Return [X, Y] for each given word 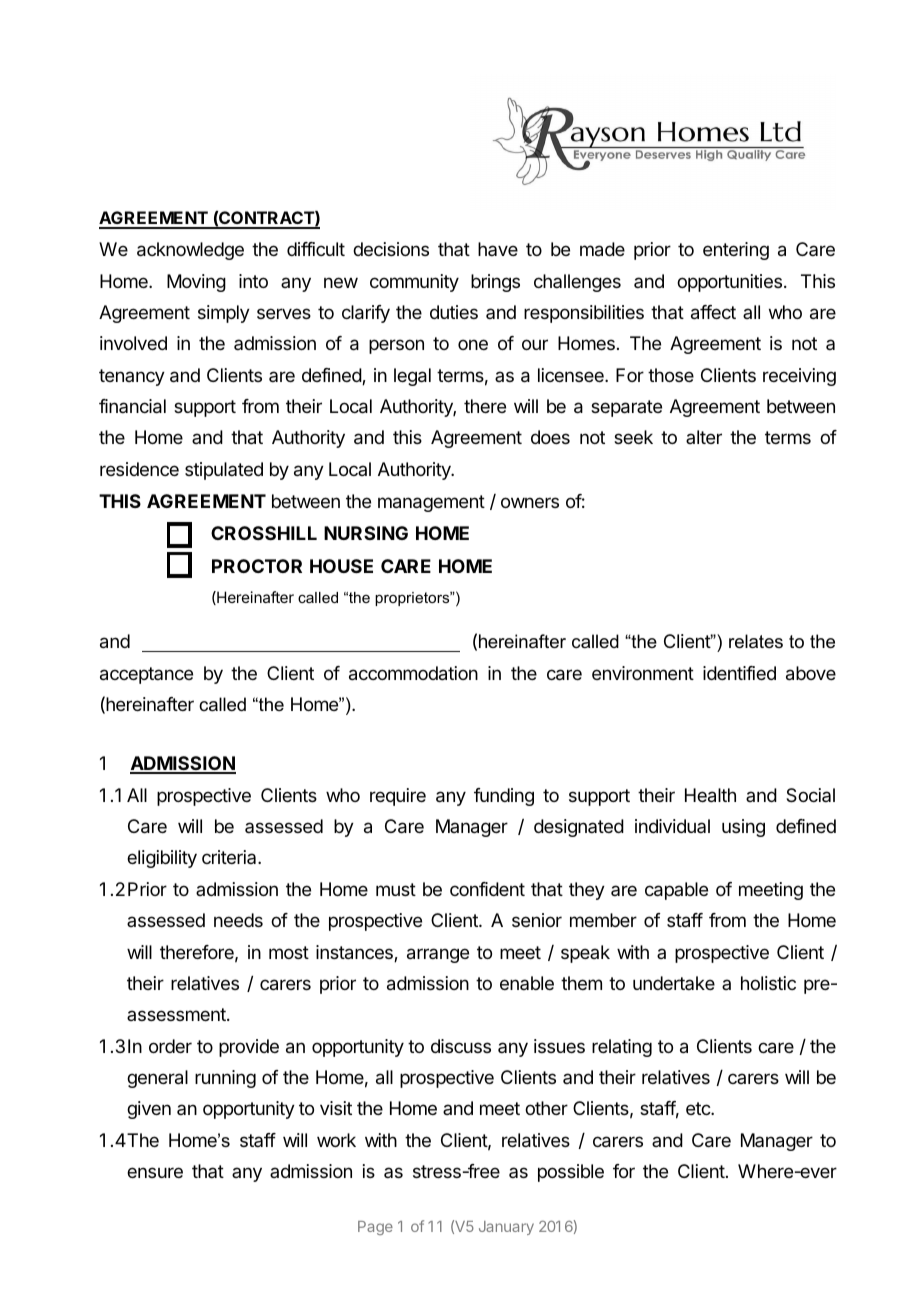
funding [504, 797]
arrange [438, 955]
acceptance [146, 675]
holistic [768, 983]
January [506, 1228]
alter [704, 437]
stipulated [224, 471]
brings [495, 283]
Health [710, 795]
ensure [155, 1172]
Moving [196, 283]
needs [238, 920]
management [431, 503]
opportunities [729, 283]
